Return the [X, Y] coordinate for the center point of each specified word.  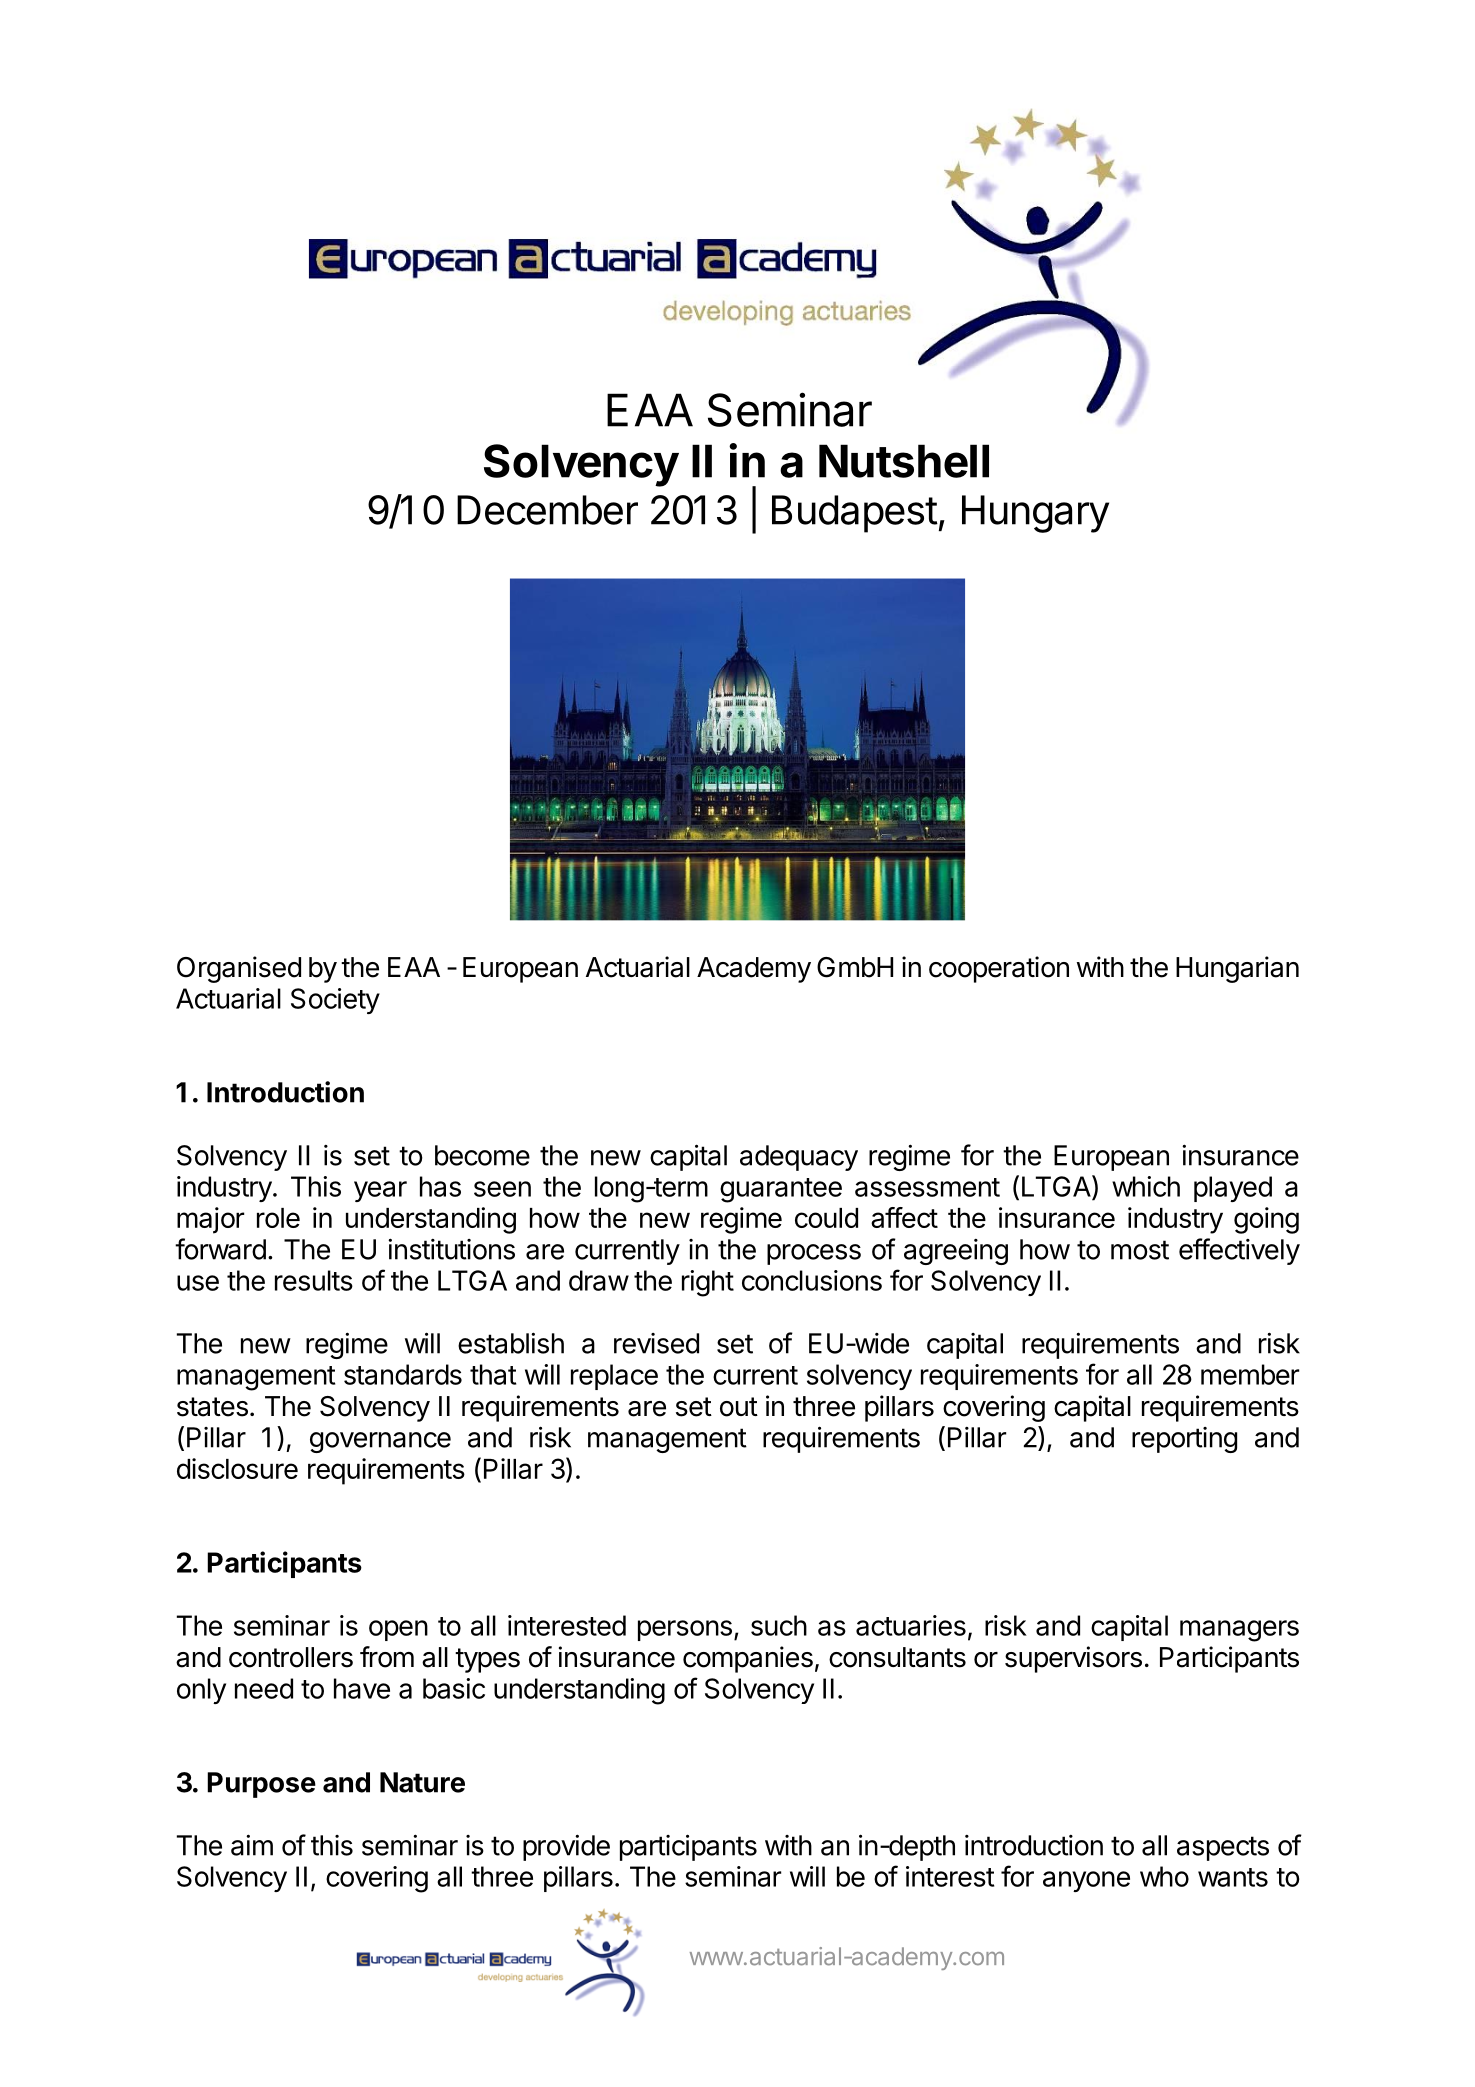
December [547, 510]
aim [252, 1845]
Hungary [1035, 514]
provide [566, 1847]
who [1164, 1876]
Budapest [855, 514]
